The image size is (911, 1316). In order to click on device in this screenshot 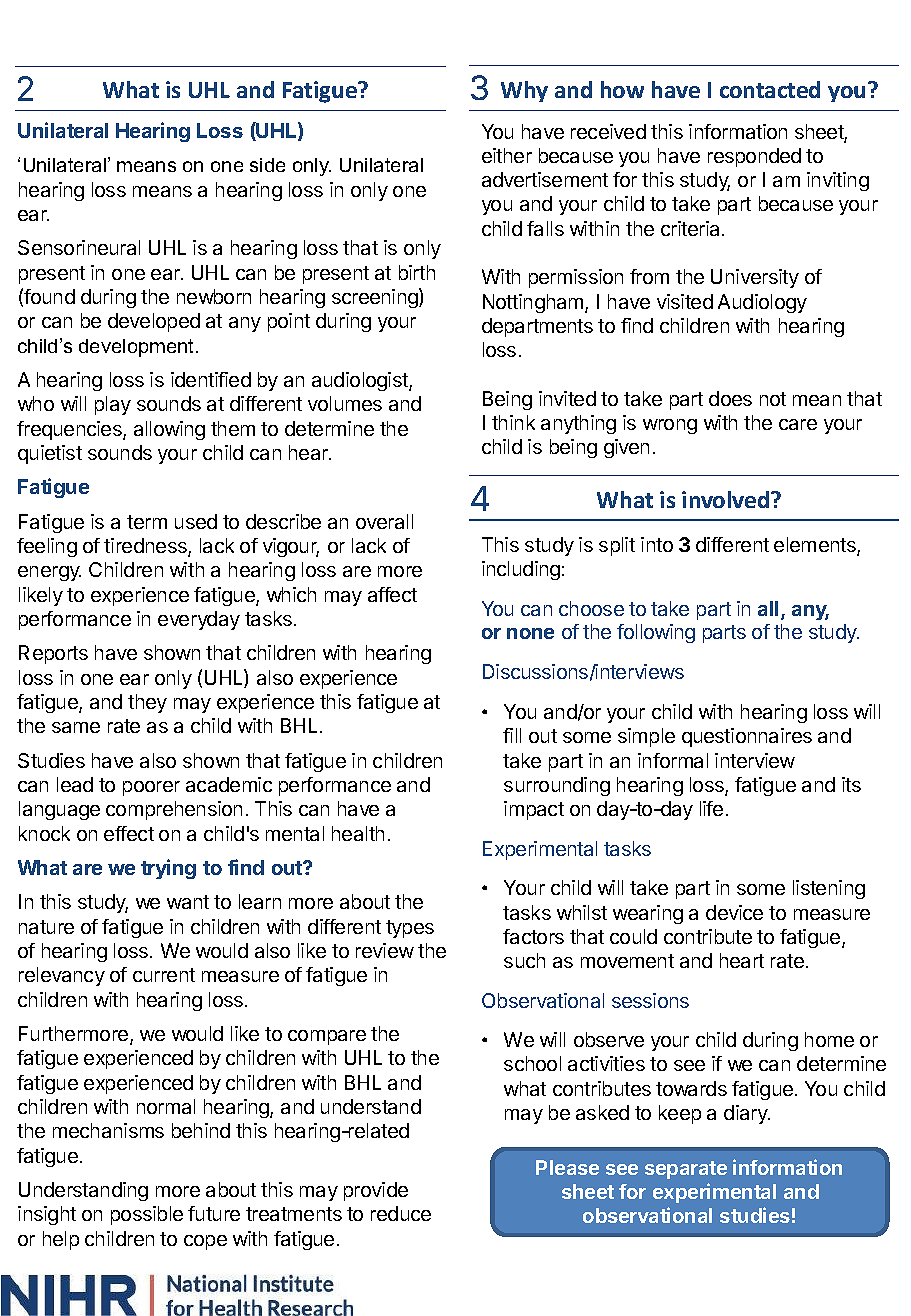, I will do `click(734, 912)`.
